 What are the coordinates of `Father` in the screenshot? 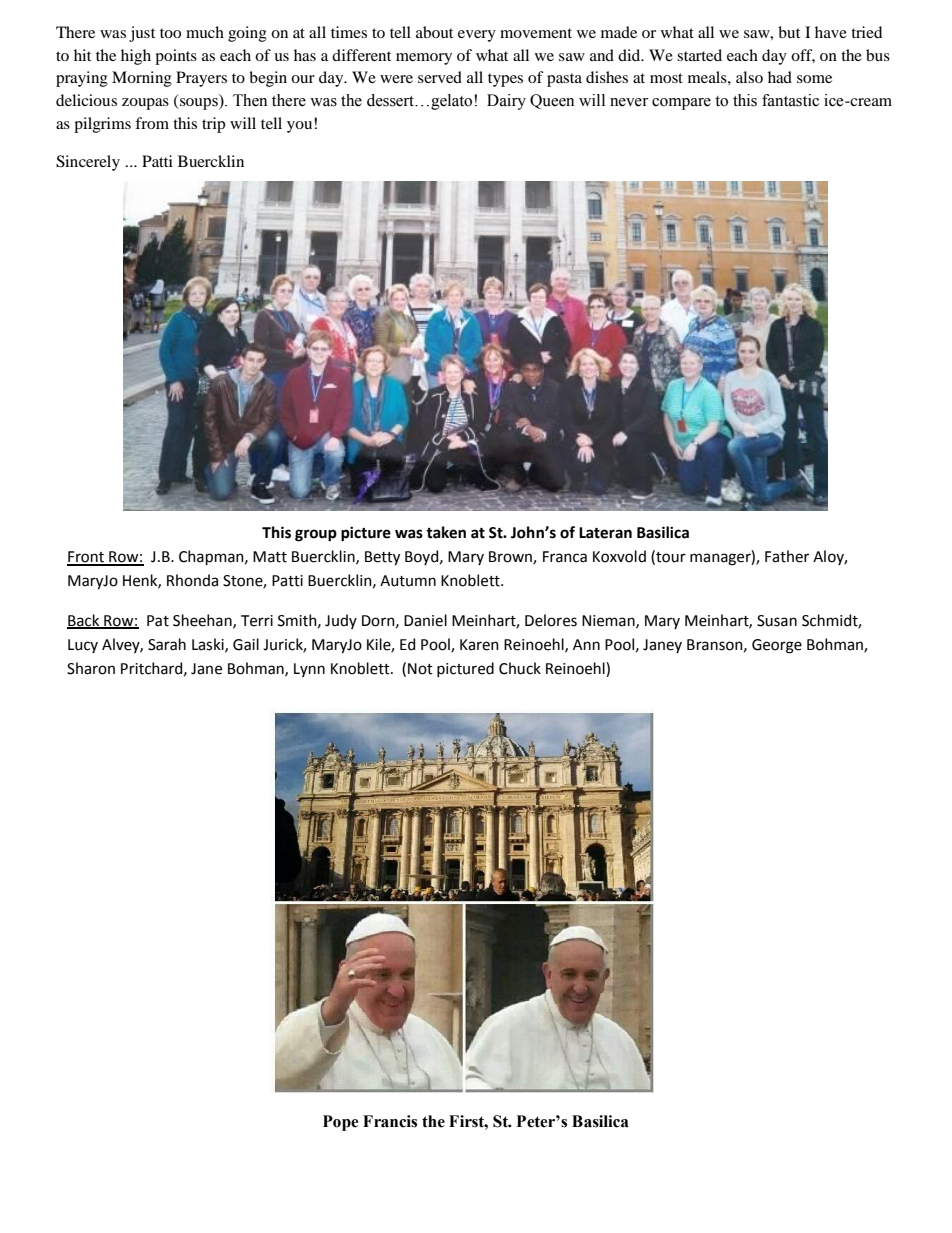 It's located at (787, 556).
